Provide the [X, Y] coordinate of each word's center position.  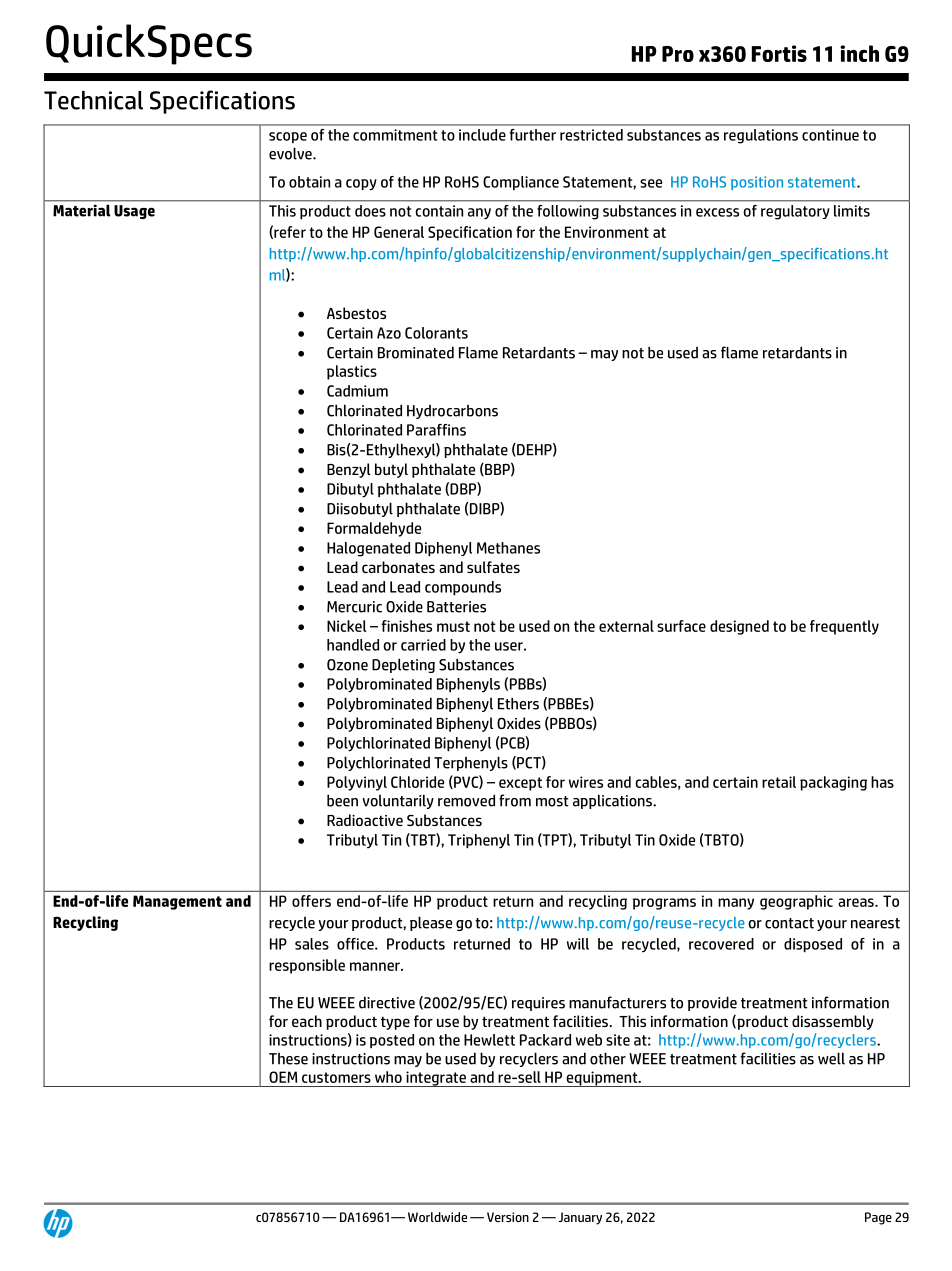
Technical [93, 100]
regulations [761, 136]
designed [739, 627]
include [482, 135]
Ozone [347, 665]
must [453, 626]
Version [508, 1217]
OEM [283, 1077]
